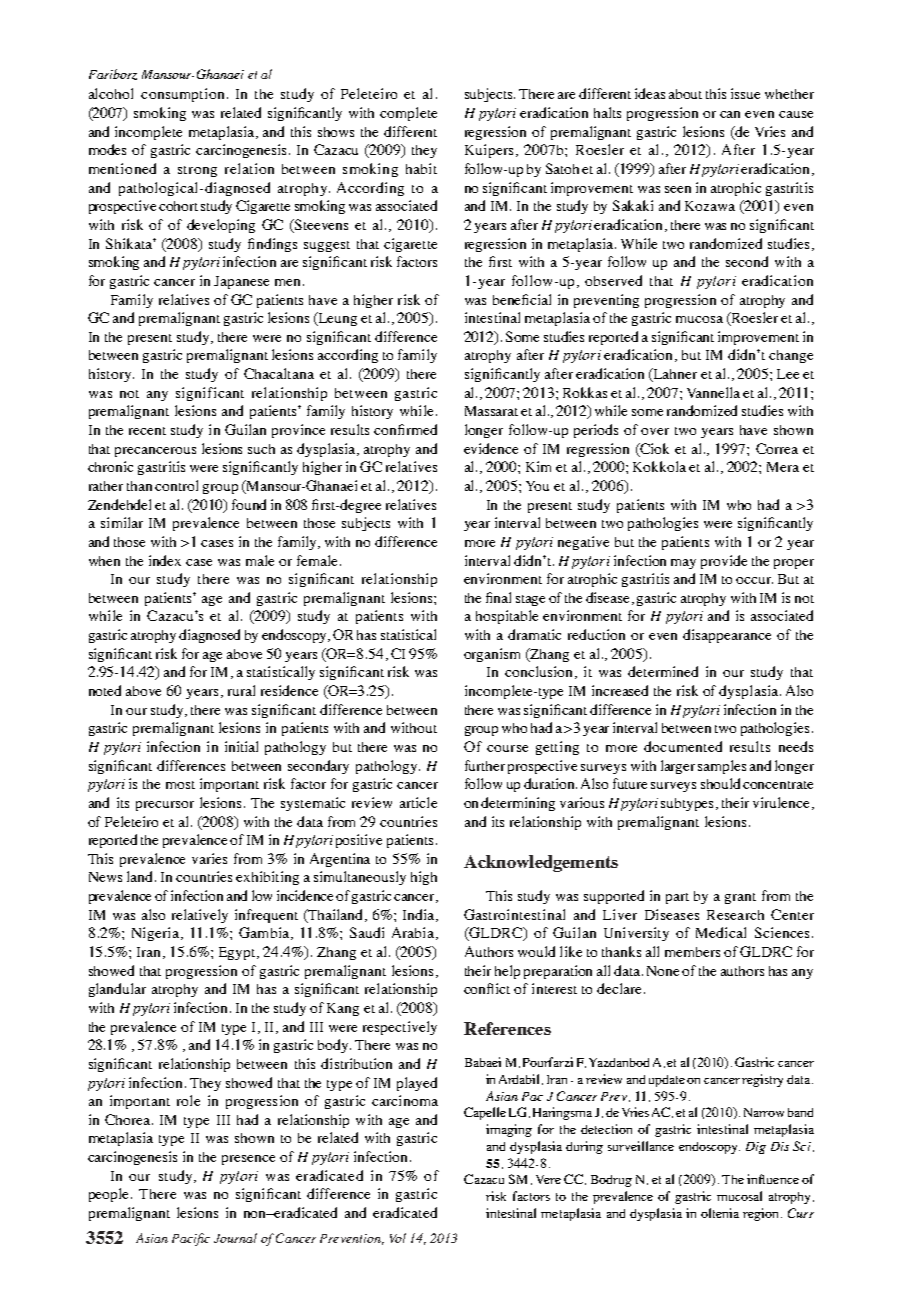 The height and width of the document is (1308, 924). I want to click on grant, so click(740, 898).
